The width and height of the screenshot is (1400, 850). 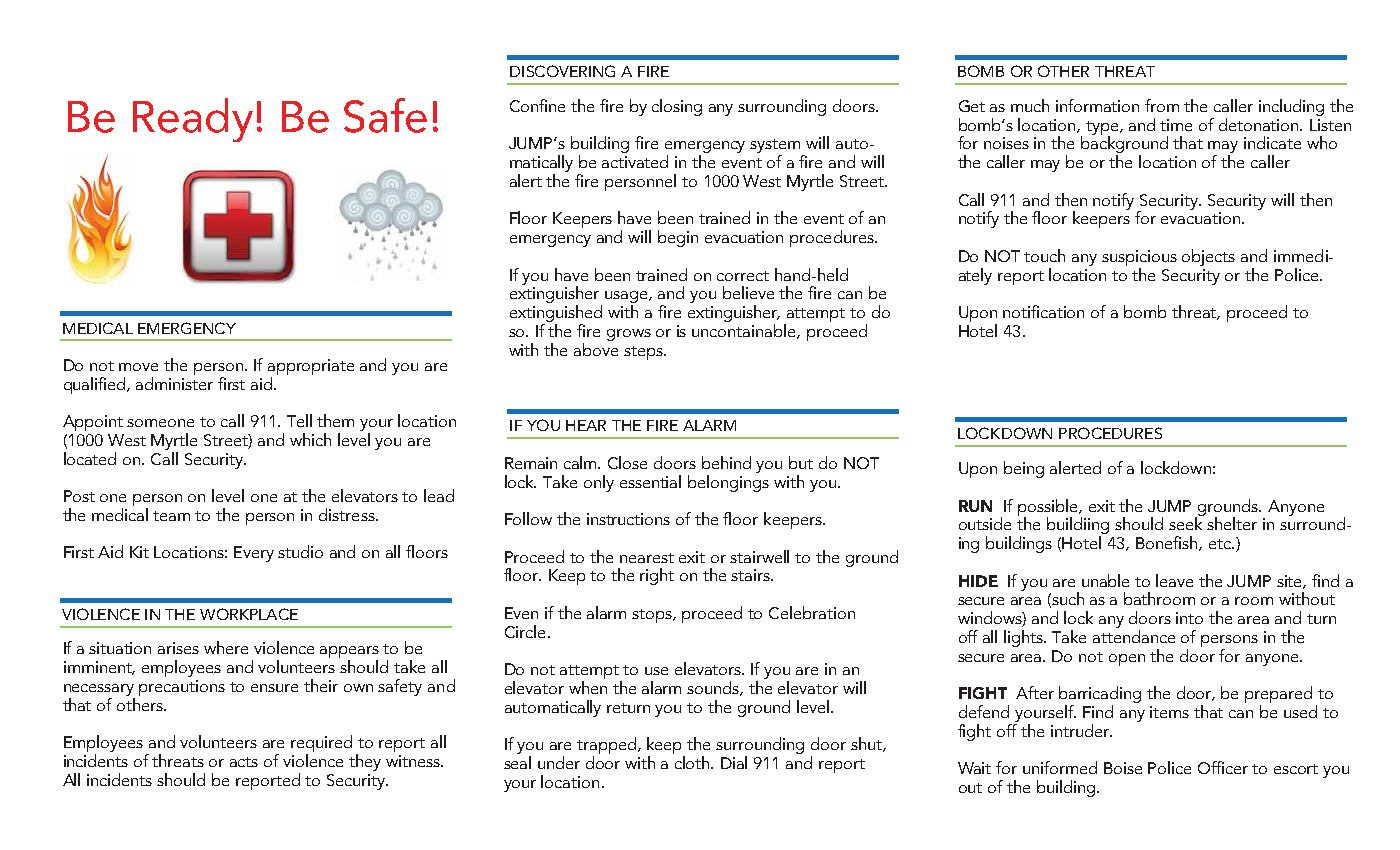 What do you see at coordinates (586, 425) in the screenshot?
I see `HEAR` at bounding box center [586, 425].
